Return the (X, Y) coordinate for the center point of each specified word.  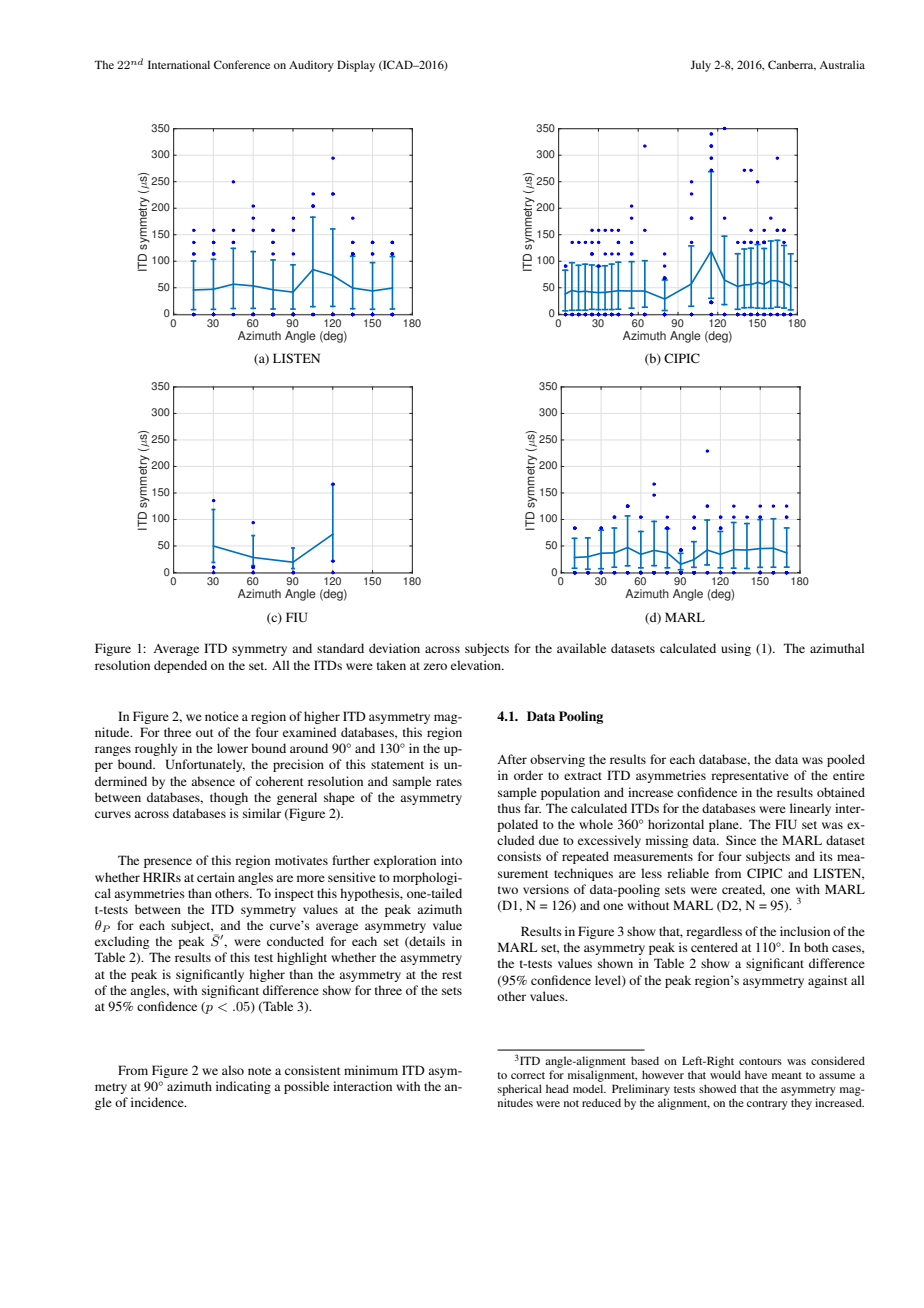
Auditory (311, 66)
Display (356, 66)
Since (741, 840)
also (233, 1070)
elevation (477, 665)
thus (509, 808)
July (700, 66)
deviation (394, 648)
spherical (520, 1090)
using (736, 649)
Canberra (792, 65)
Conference (242, 64)
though (229, 798)
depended (180, 666)
